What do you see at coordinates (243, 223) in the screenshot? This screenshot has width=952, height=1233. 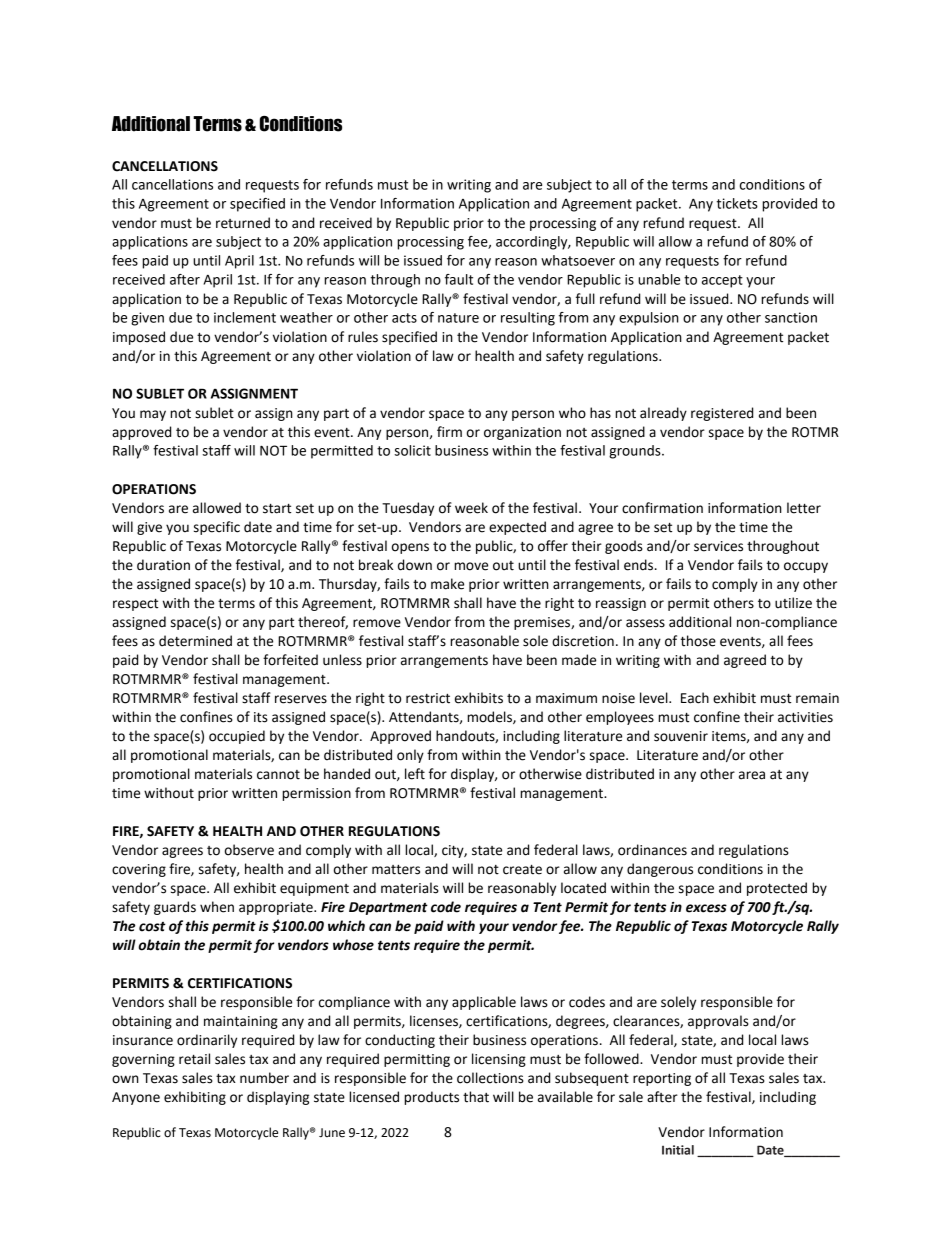 I see `returned` at bounding box center [243, 223].
